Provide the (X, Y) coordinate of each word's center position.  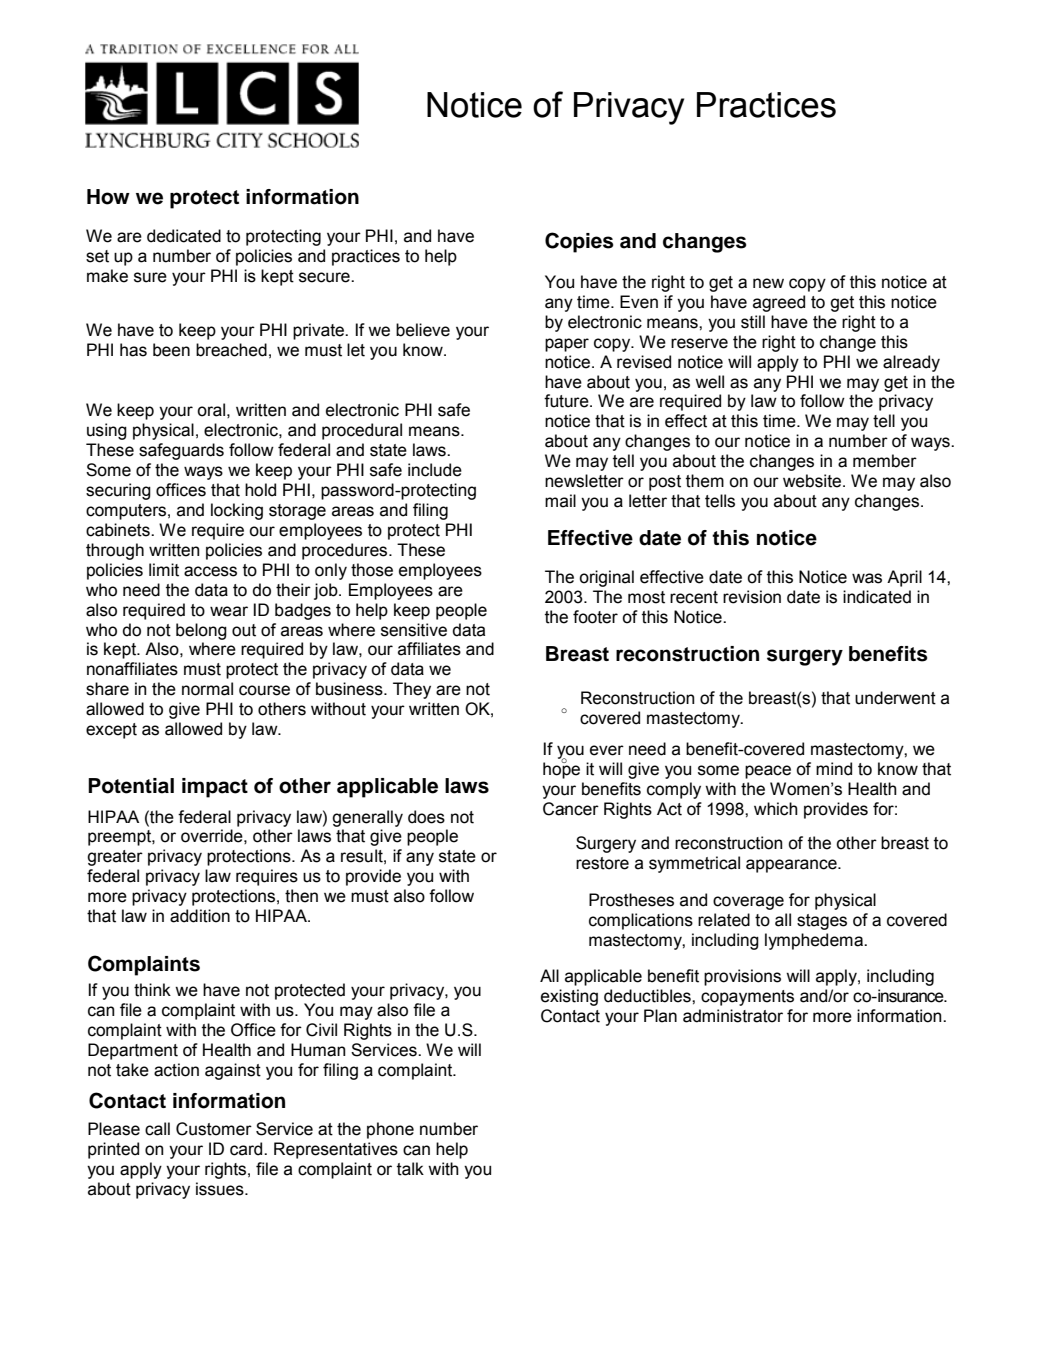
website (813, 481)
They (412, 690)
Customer (214, 1129)
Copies (579, 242)
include (435, 470)
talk (410, 1169)
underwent (895, 698)
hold (260, 490)
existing (569, 997)
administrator (733, 1016)
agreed (779, 303)
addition (200, 916)
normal (207, 689)
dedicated (184, 236)
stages (822, 922)
